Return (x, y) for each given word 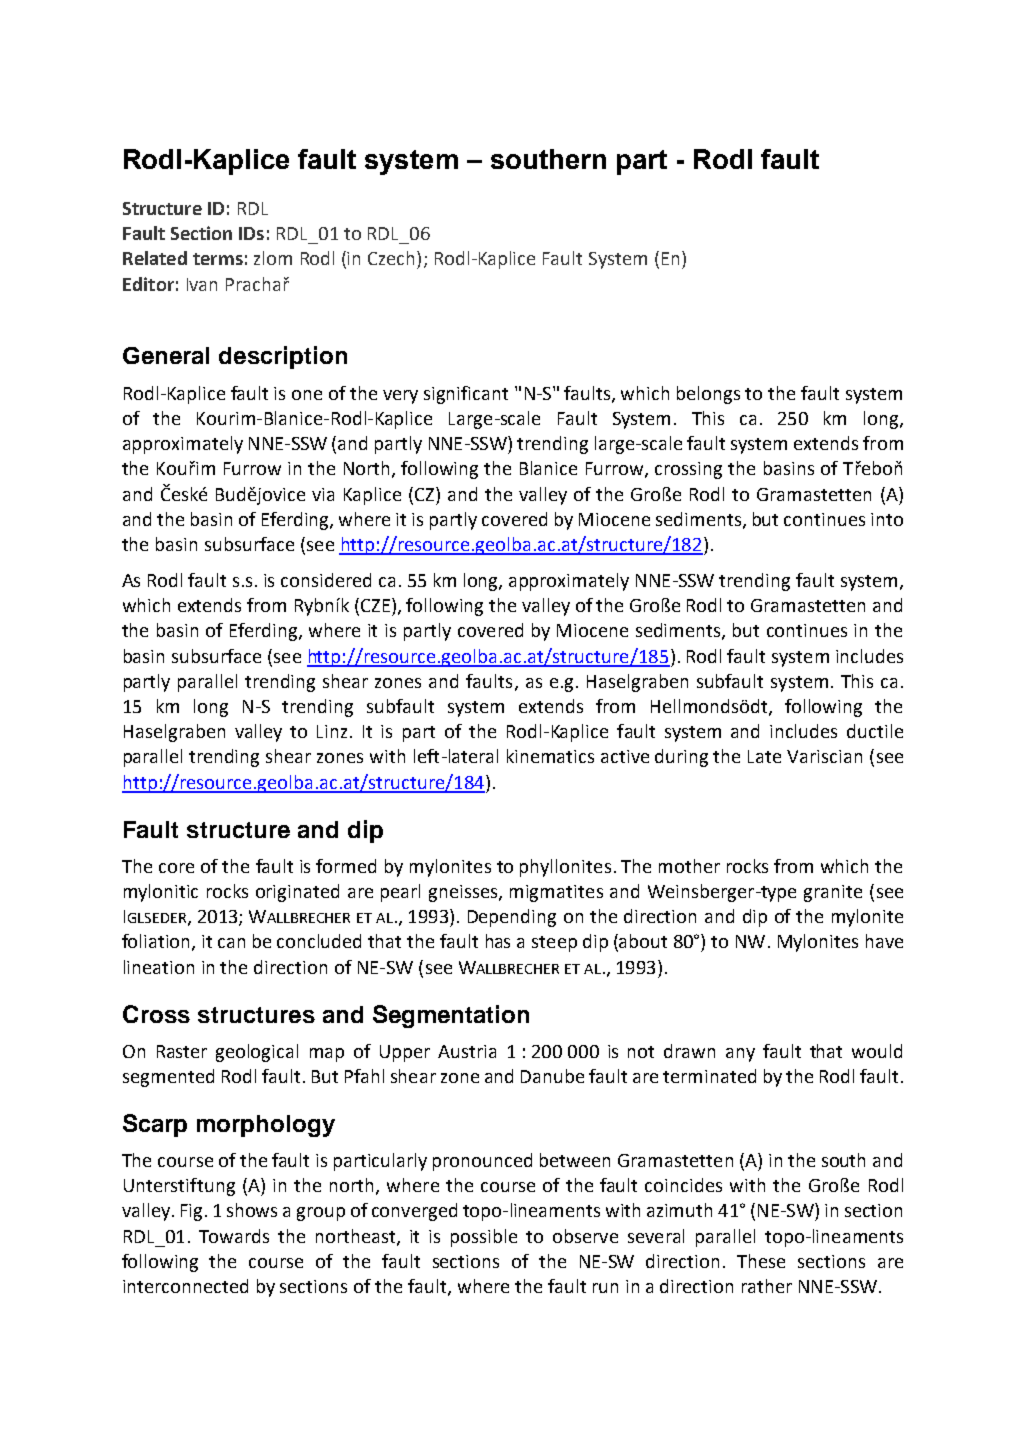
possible (484, 1238)
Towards (234, 1236)
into (887, 519)
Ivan (202, 284)
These (761, 1261)
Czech (391, 258)
